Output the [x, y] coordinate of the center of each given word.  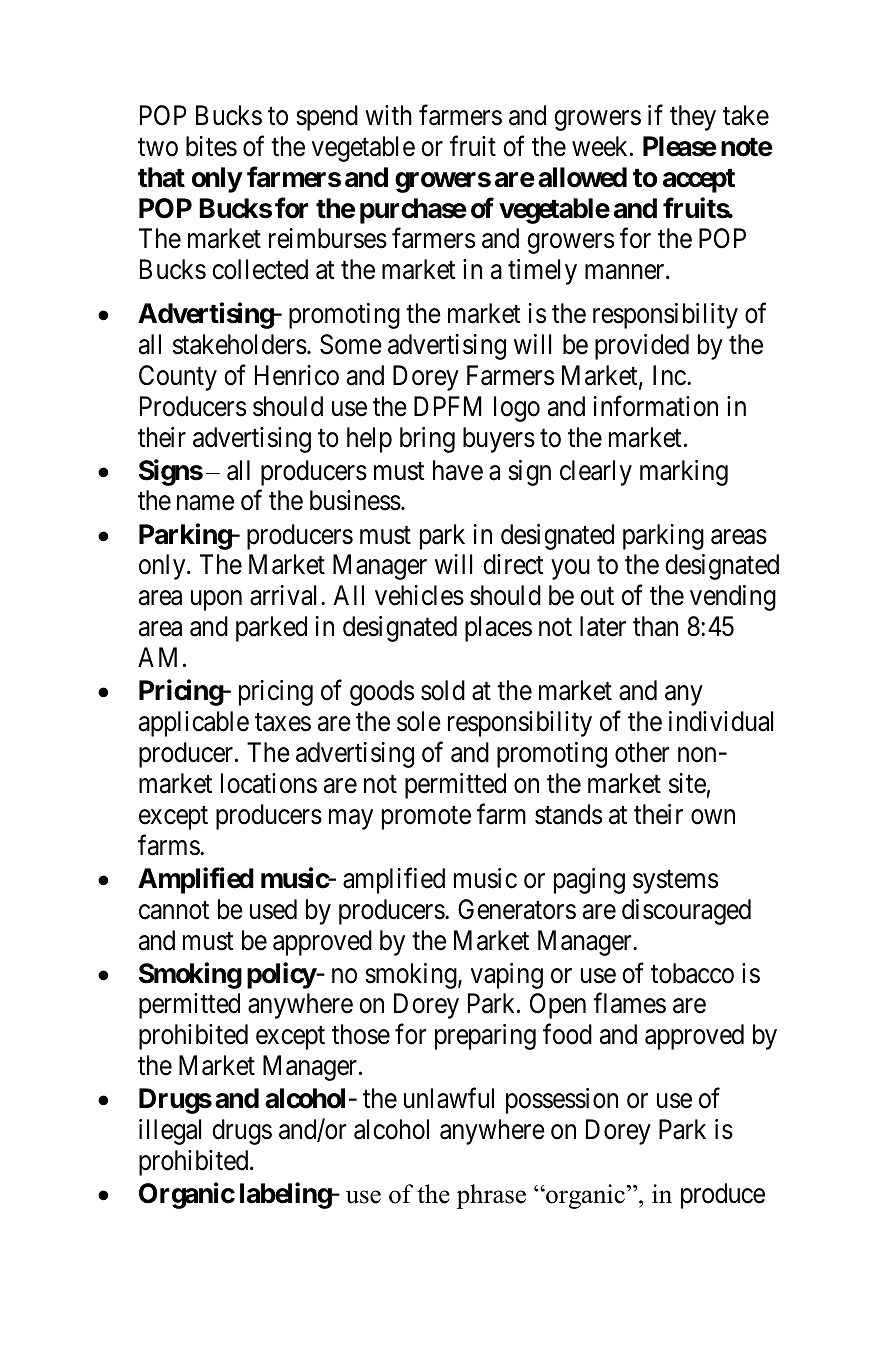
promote [426, 818]
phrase [491, 1196]
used [273, 909]
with [388, 115]
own [713, 817]
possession [562, 1101]
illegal [170, 1132]
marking [684, 473]
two [158, 147]
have [458, 470]
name [205, 503]
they [693, 118]
